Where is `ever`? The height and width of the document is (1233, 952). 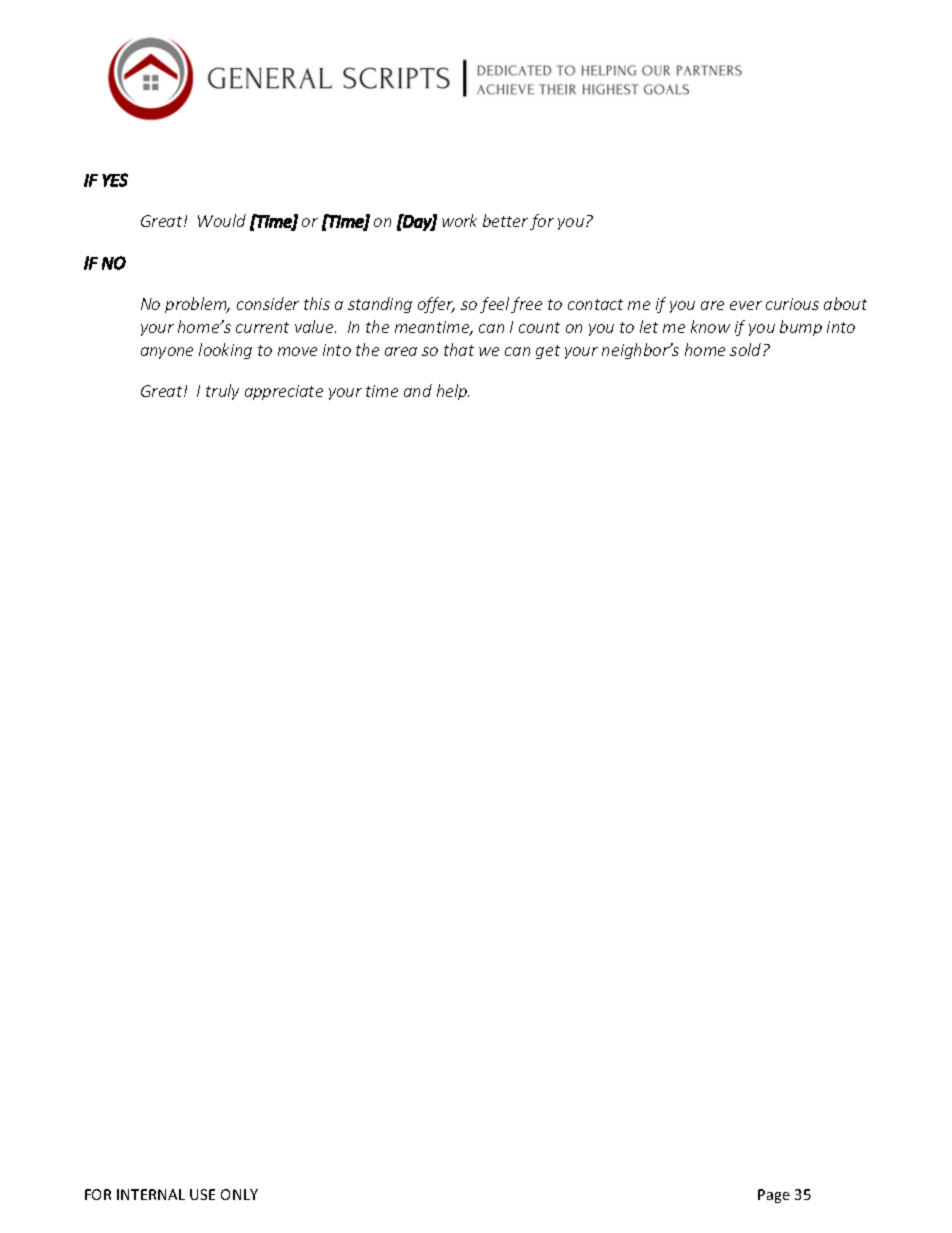 ever is located at coordinates (746, 305).
